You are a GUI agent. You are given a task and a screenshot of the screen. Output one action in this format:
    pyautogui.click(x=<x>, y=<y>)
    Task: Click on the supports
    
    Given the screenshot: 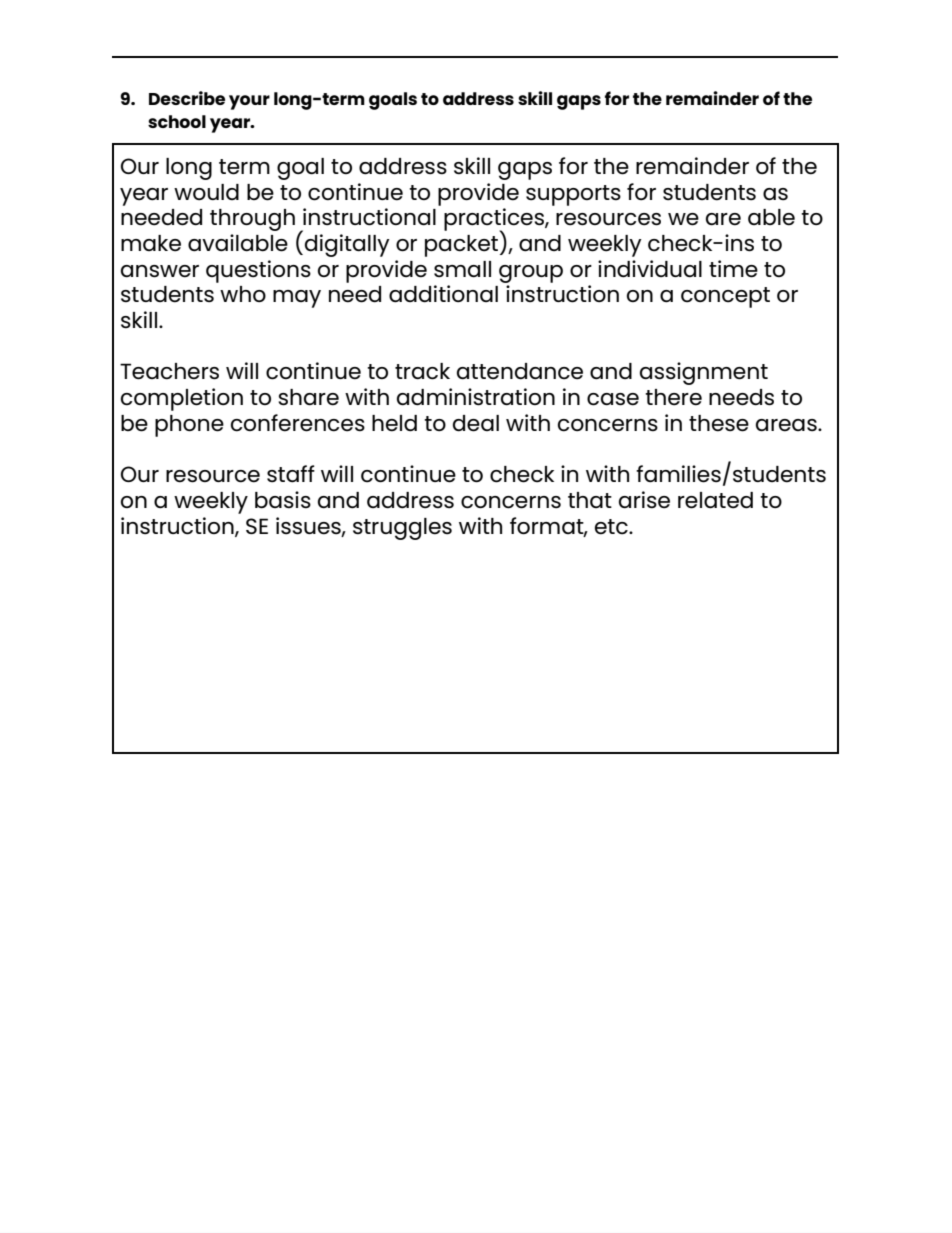 What is the action you would take?
    pyautogui.click(x=573, y=195)
